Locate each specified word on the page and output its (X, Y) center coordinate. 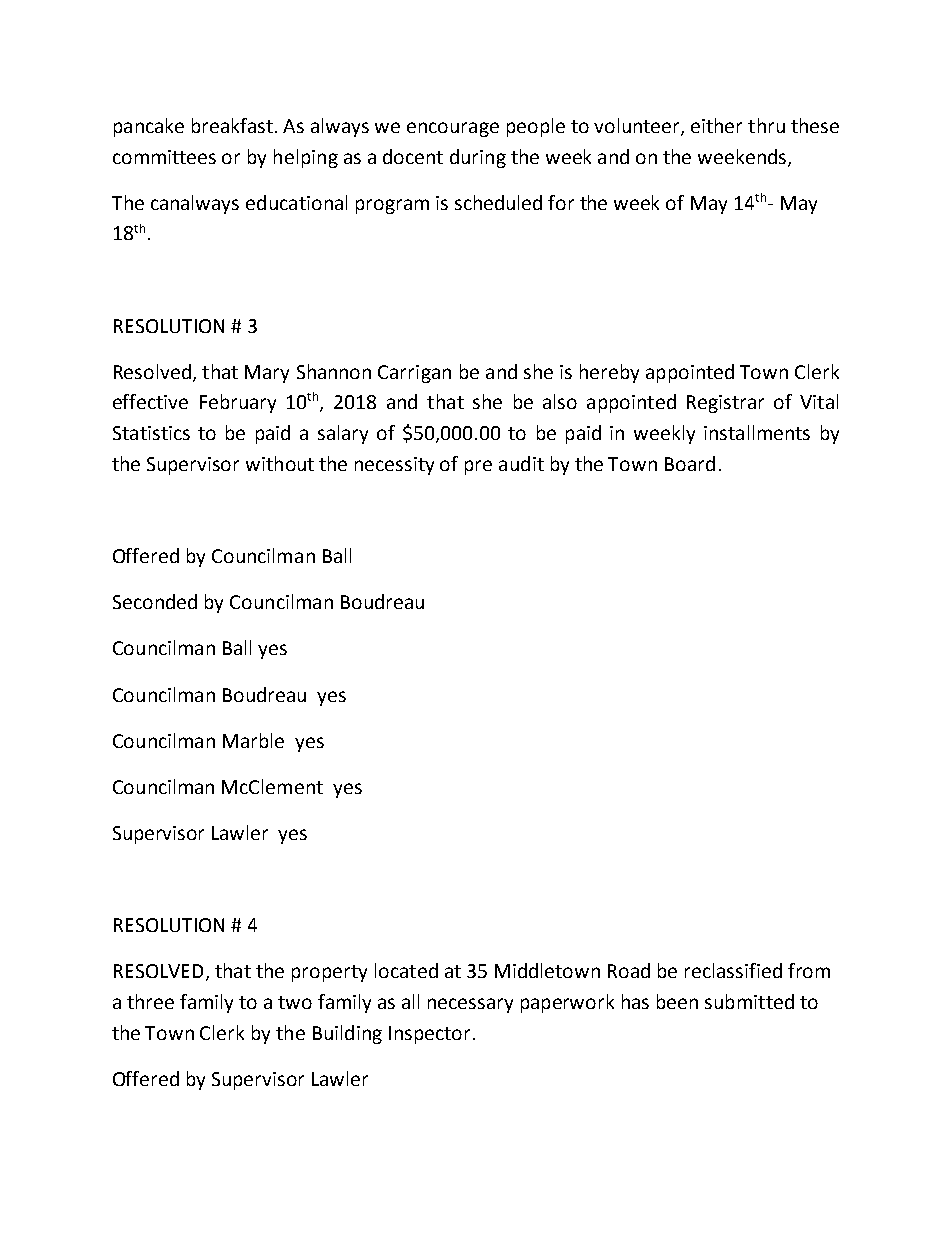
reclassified (733, 970)
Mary (267, 374)
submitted (749, 1001)
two (295, 1002)
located (406, 970)
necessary (470, 1005)
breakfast (232, 125)
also (560, 401)
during (478, 158)
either (716, 125)
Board (690, 463)
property (329, 973)
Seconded (155, 601)
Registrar (725, 404)
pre (478, 467)
